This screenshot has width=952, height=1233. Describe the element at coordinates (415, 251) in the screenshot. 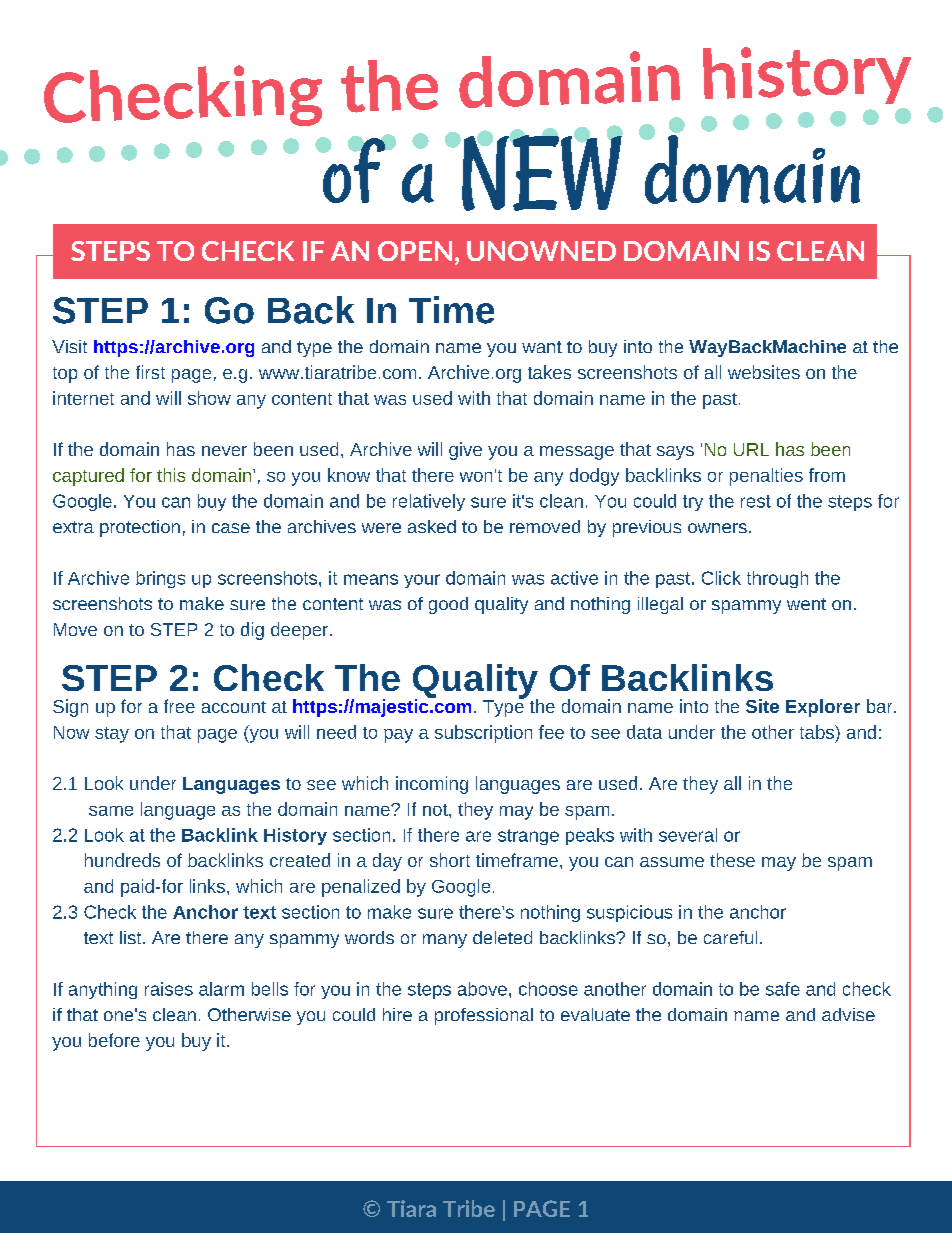

I see `OPEN` at that location.
